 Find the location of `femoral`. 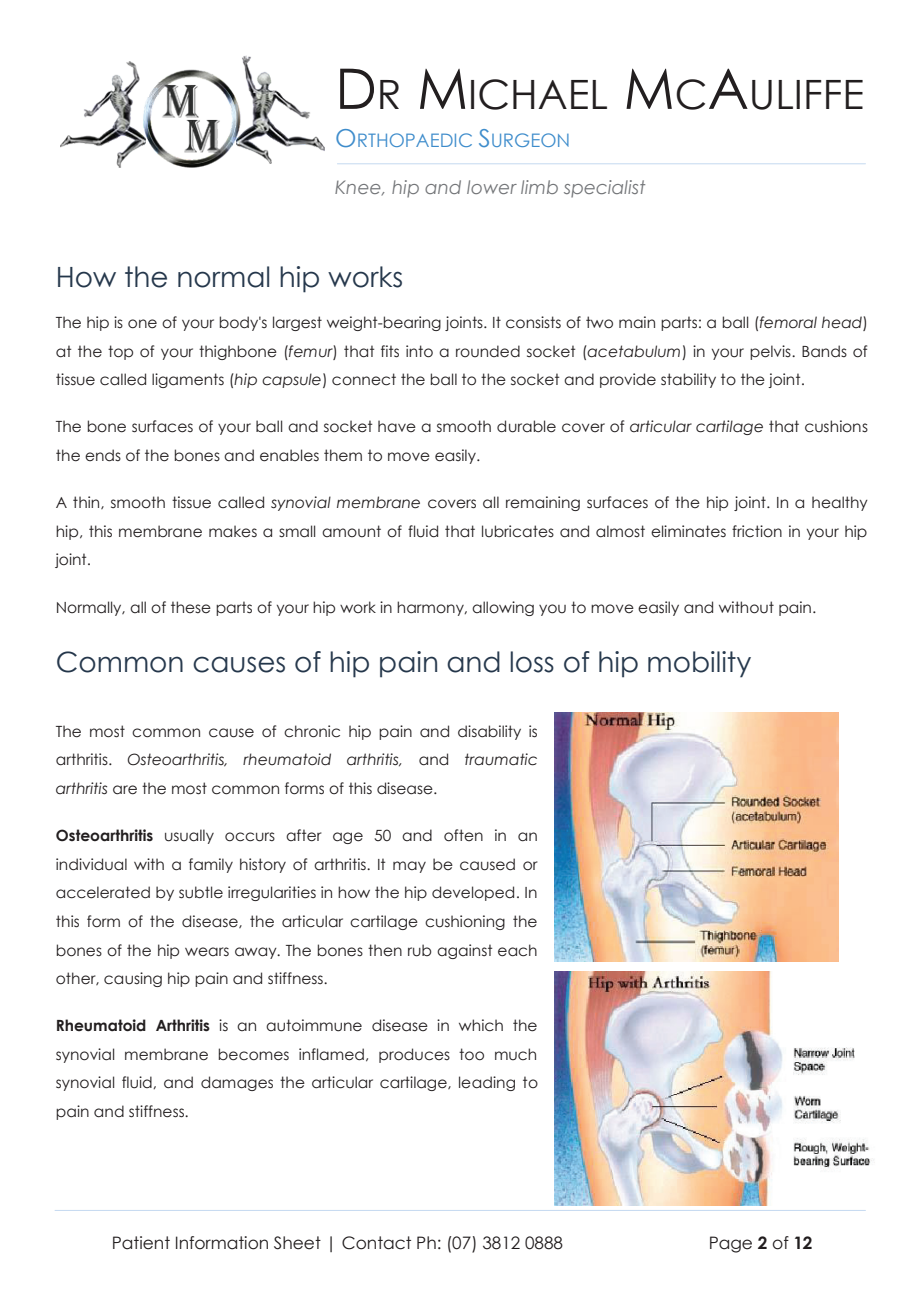

femoral is located at coordinates (787, 322).
